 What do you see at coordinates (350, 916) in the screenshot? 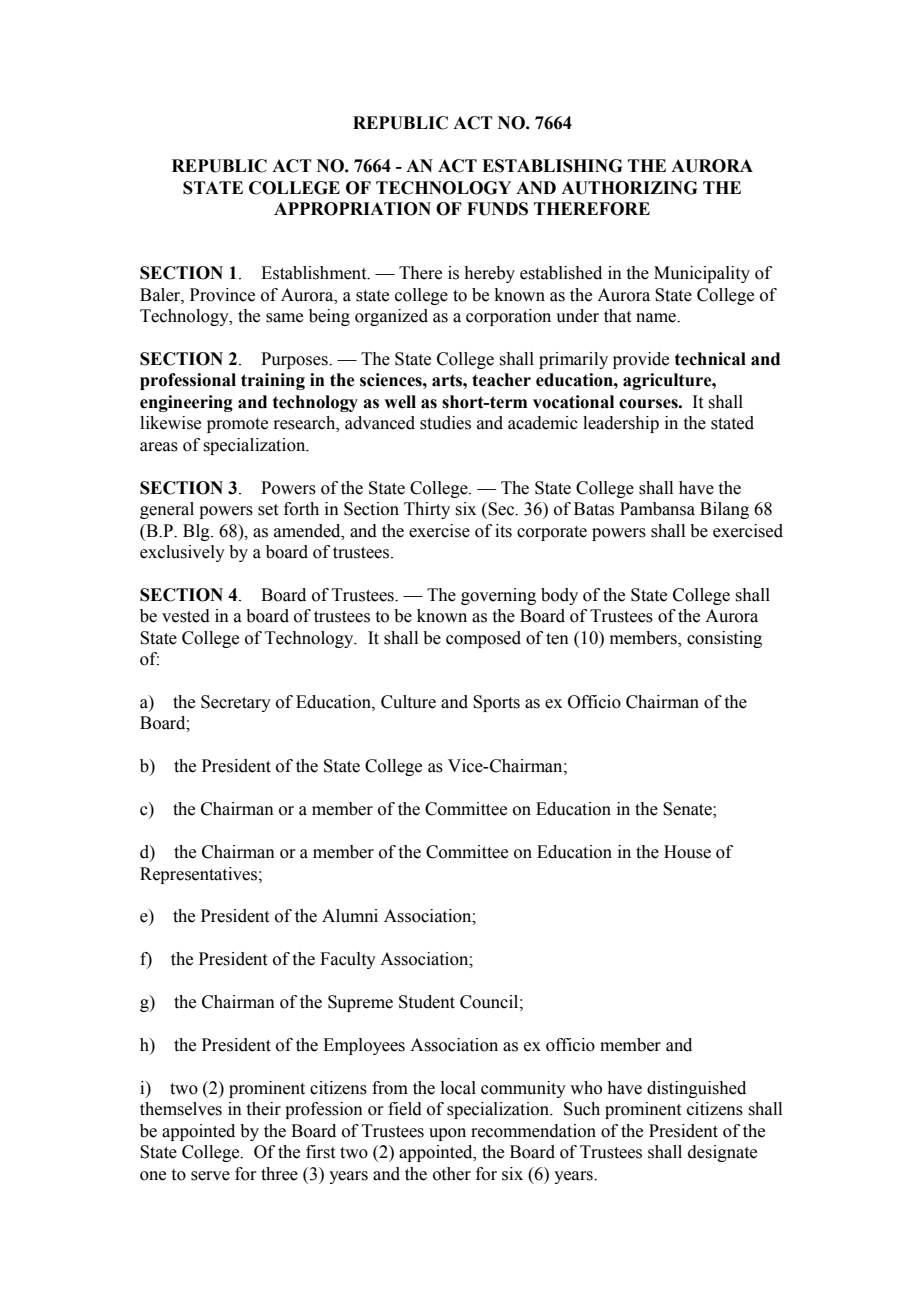
I see `Alumni` at bounding box center [350, 916].
